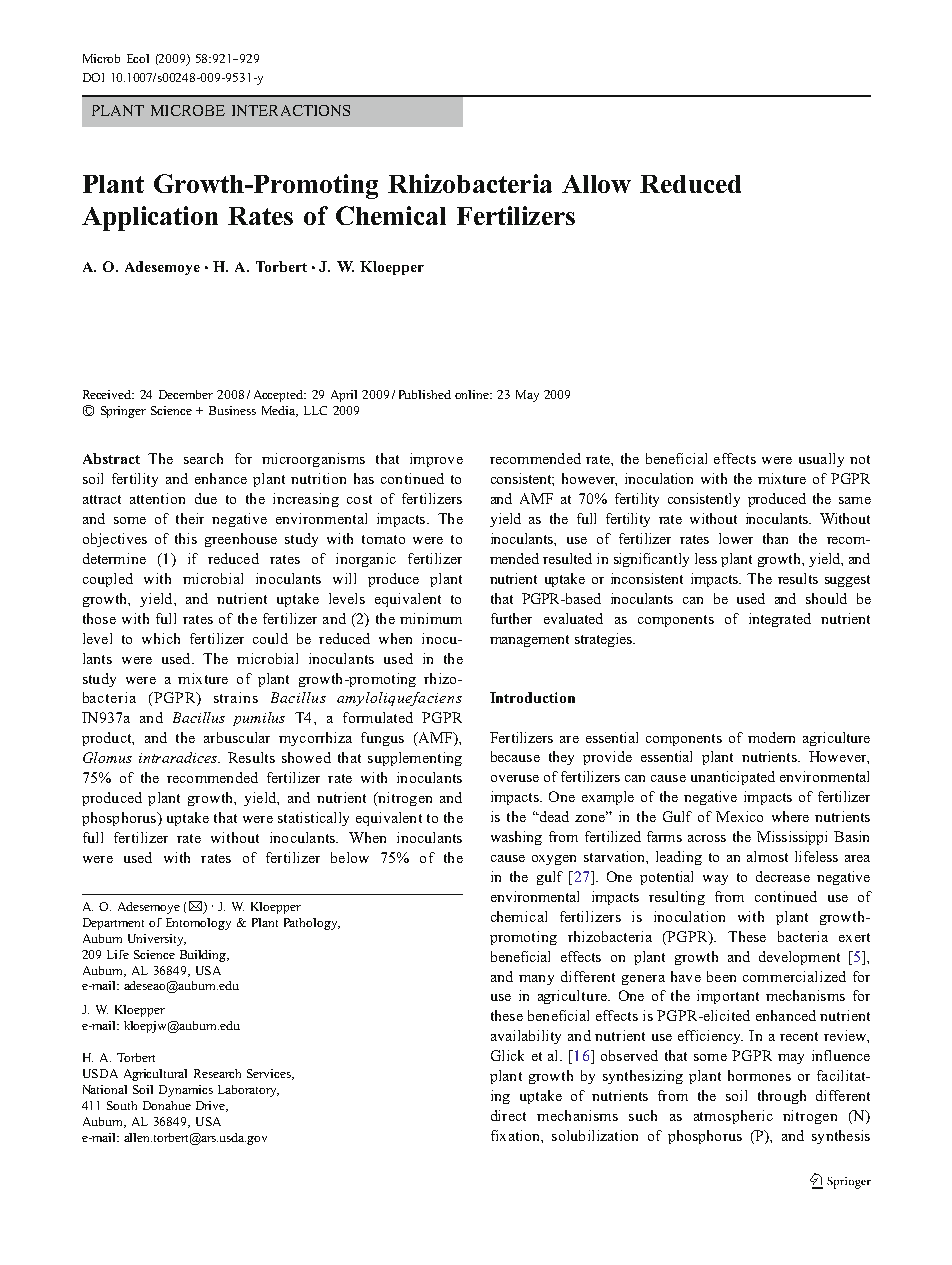  I want to click on should, so click(826, 598).
